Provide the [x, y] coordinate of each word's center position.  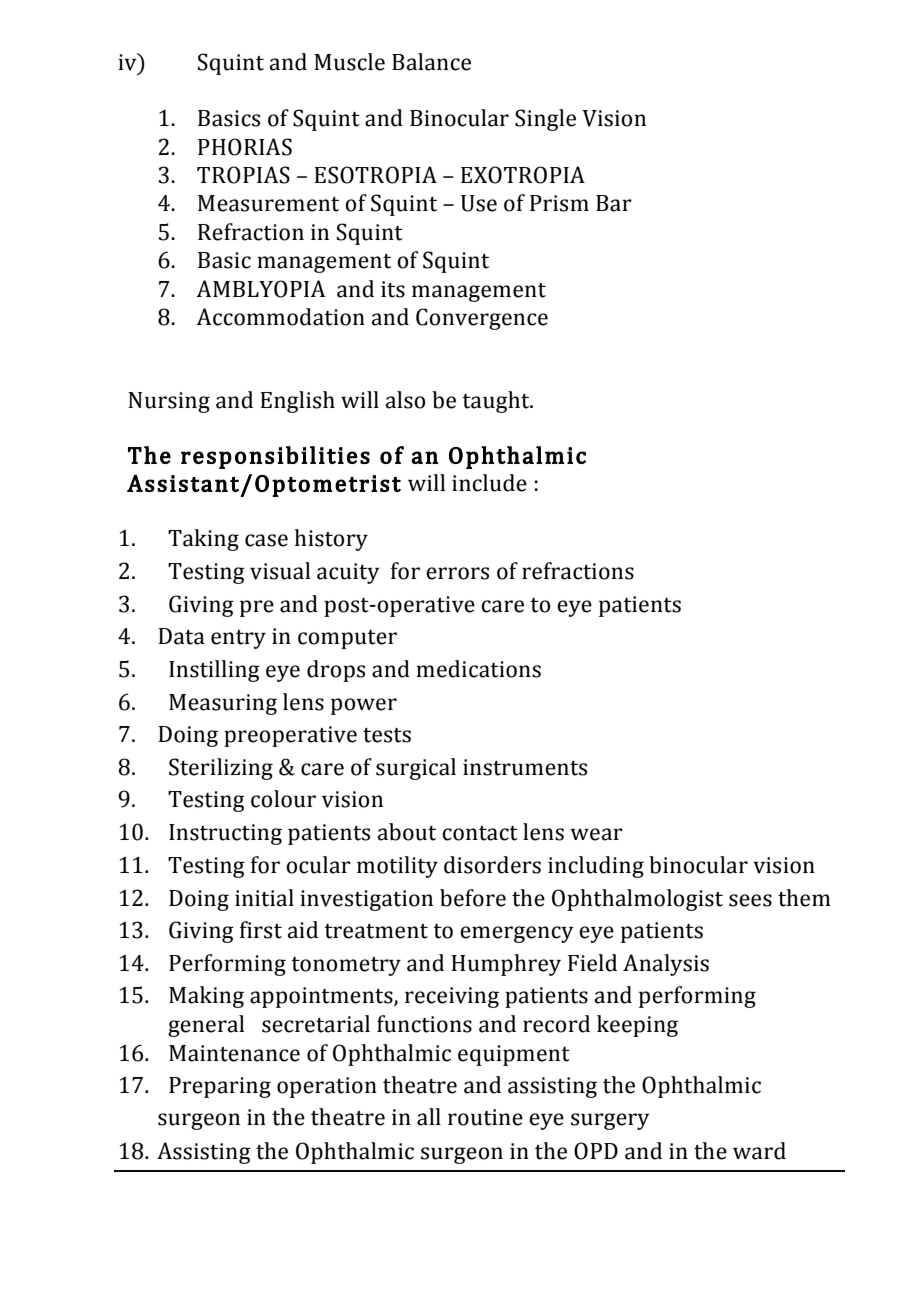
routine [485, 1117]
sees [750, 900]
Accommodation [280, 317]
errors [457, 573]
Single [545, 120]
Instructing [225, 834]
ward [759, 1151]
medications [478, 669]
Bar [614, 203]
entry [238, 639]
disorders [492, 865]
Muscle [349, 62]
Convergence [482, 319]
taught [497, 402]
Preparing [220, 1087]
